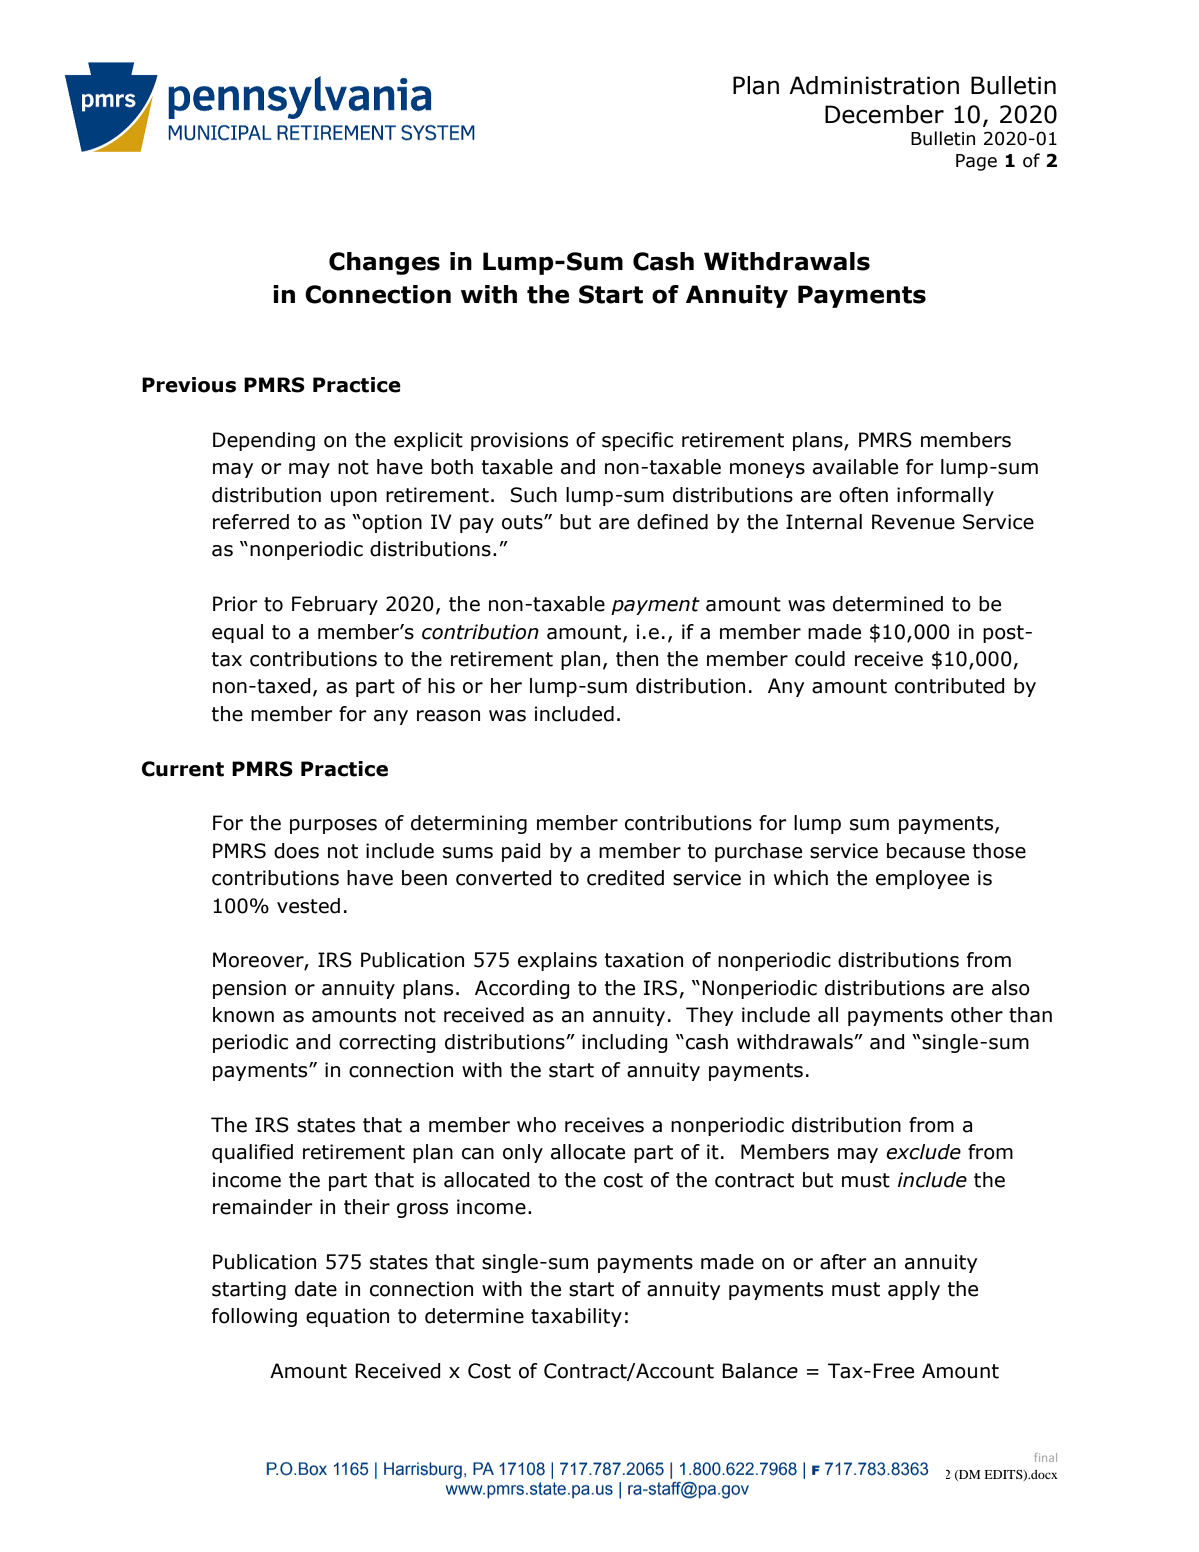 This document has height=1552, width=1199. I want to click on Page, so click(976, 162).
